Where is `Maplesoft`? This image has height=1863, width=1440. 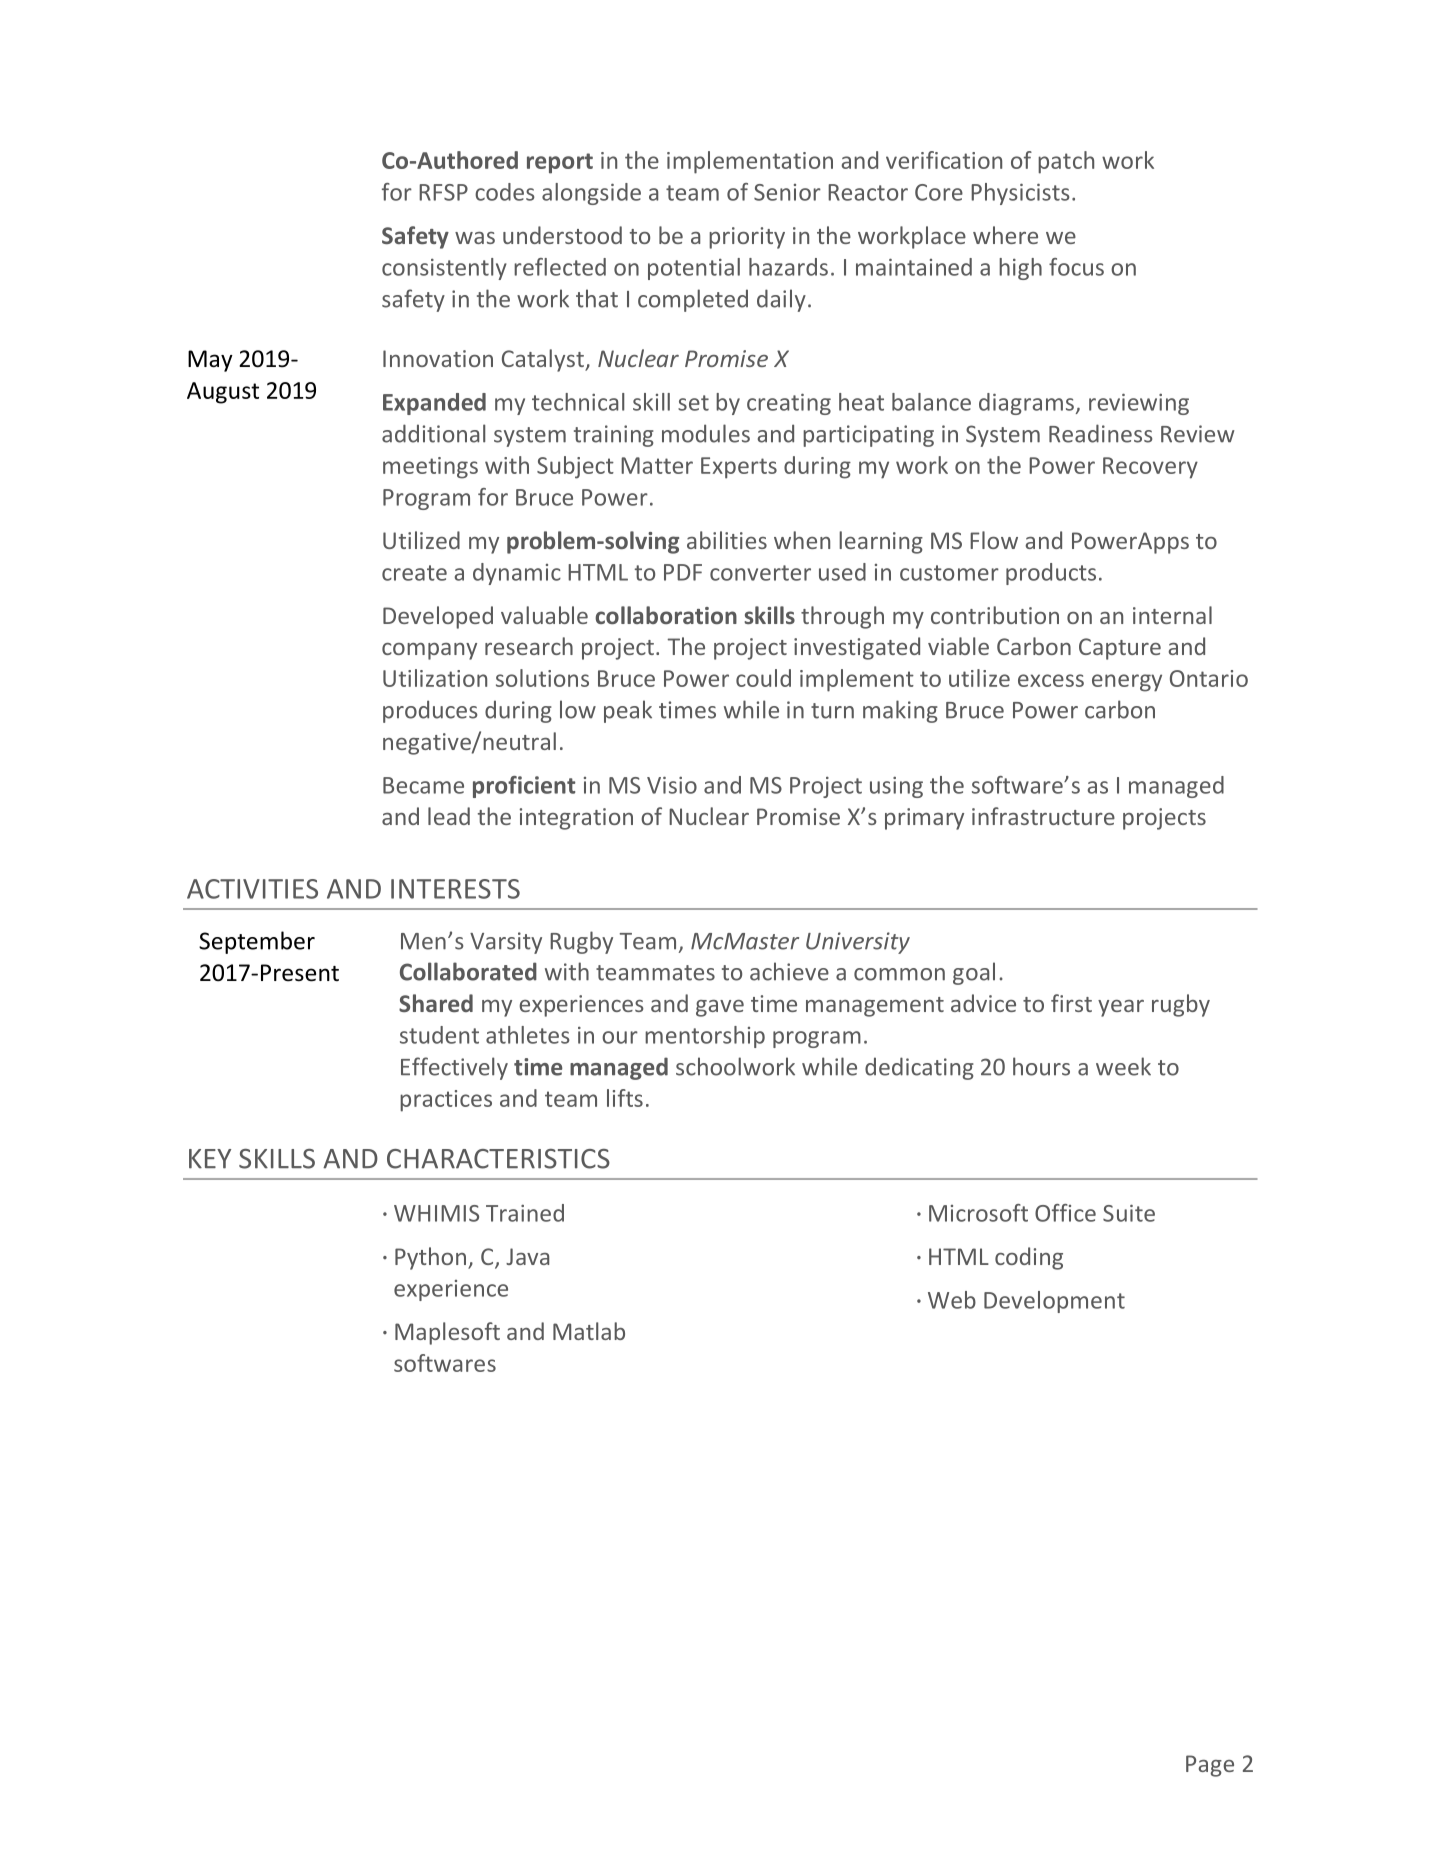 Maplesoft is located at coordinates (447, 1333).
